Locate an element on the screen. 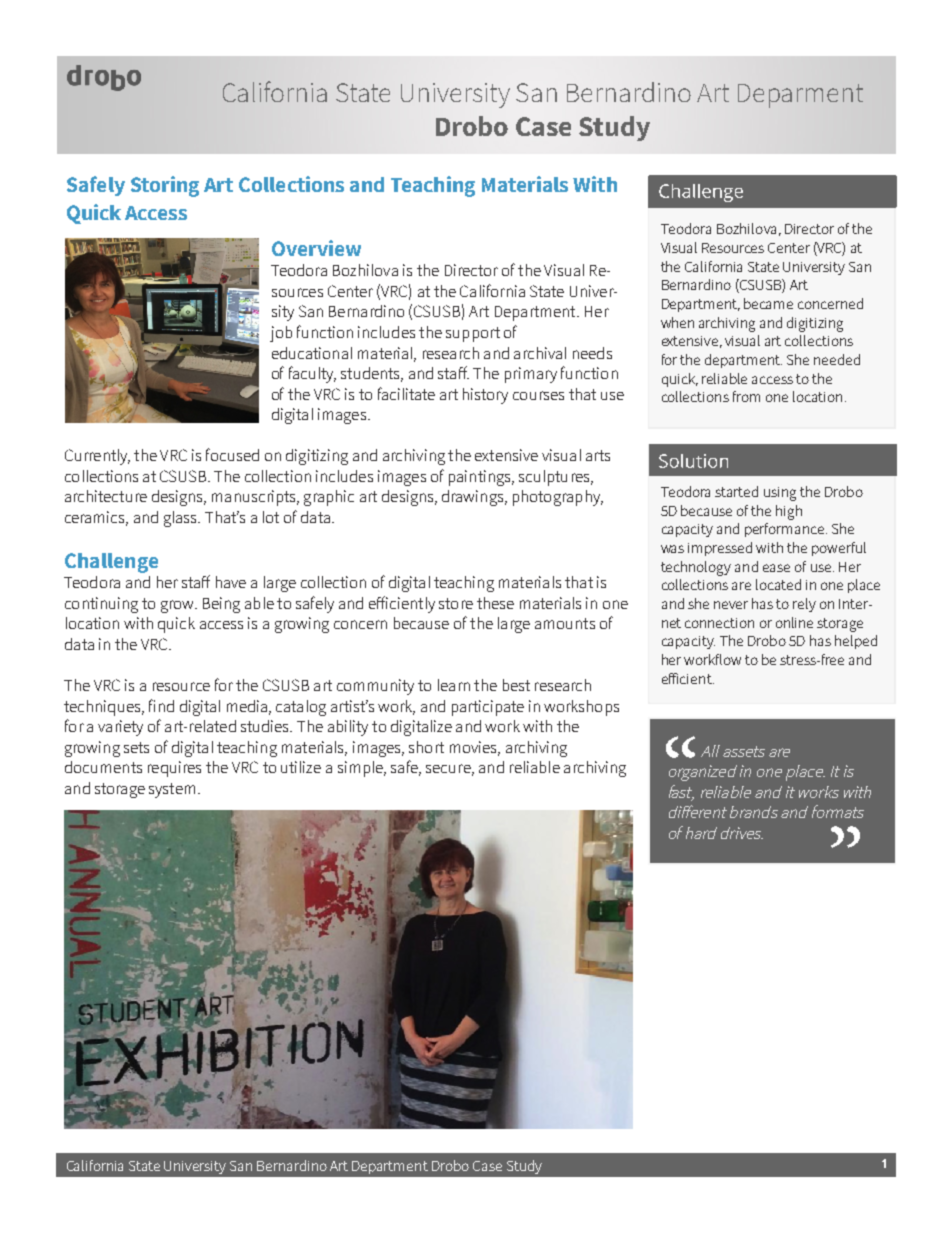  support is located at coordinates (473, 334).
